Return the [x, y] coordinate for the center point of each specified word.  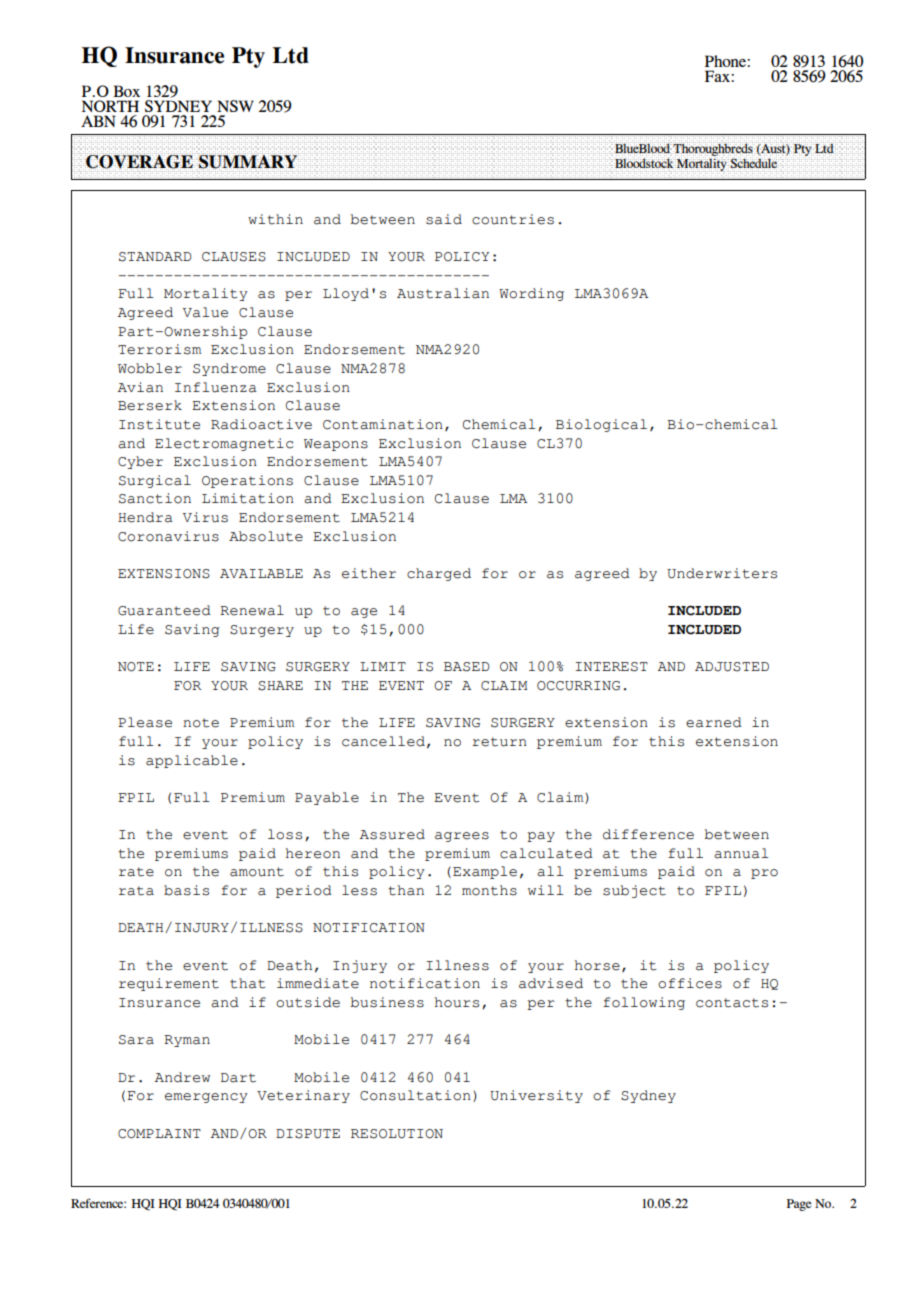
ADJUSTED [732, 667]
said [444, 219]
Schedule [754, 163]
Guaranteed [164, 610]
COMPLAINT [159, 1134]
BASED [467, 667]
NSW [235, 106]
